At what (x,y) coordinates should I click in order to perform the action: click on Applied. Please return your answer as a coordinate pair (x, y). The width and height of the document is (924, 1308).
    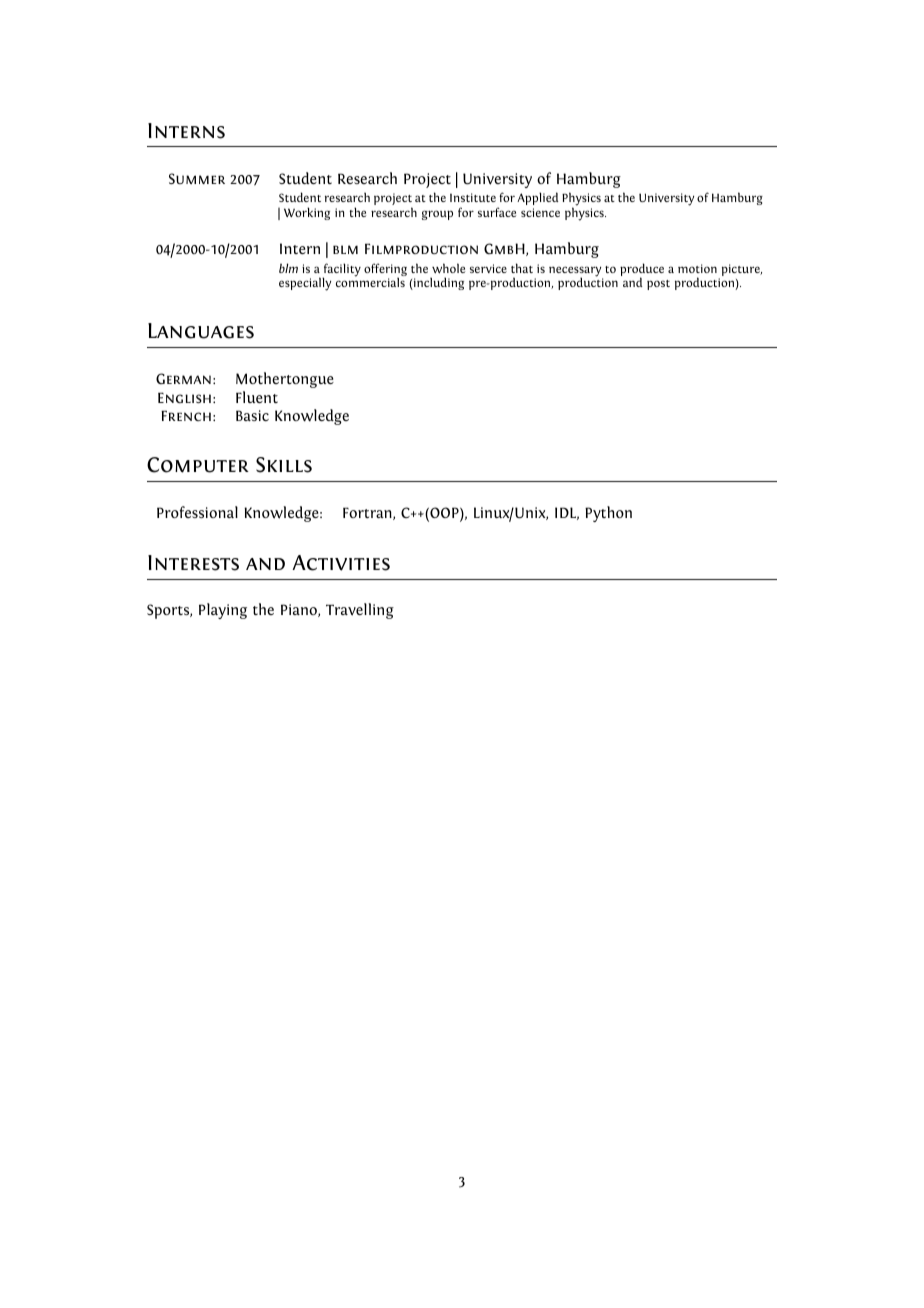
    Looking at the image, I should click on (537, 198).
